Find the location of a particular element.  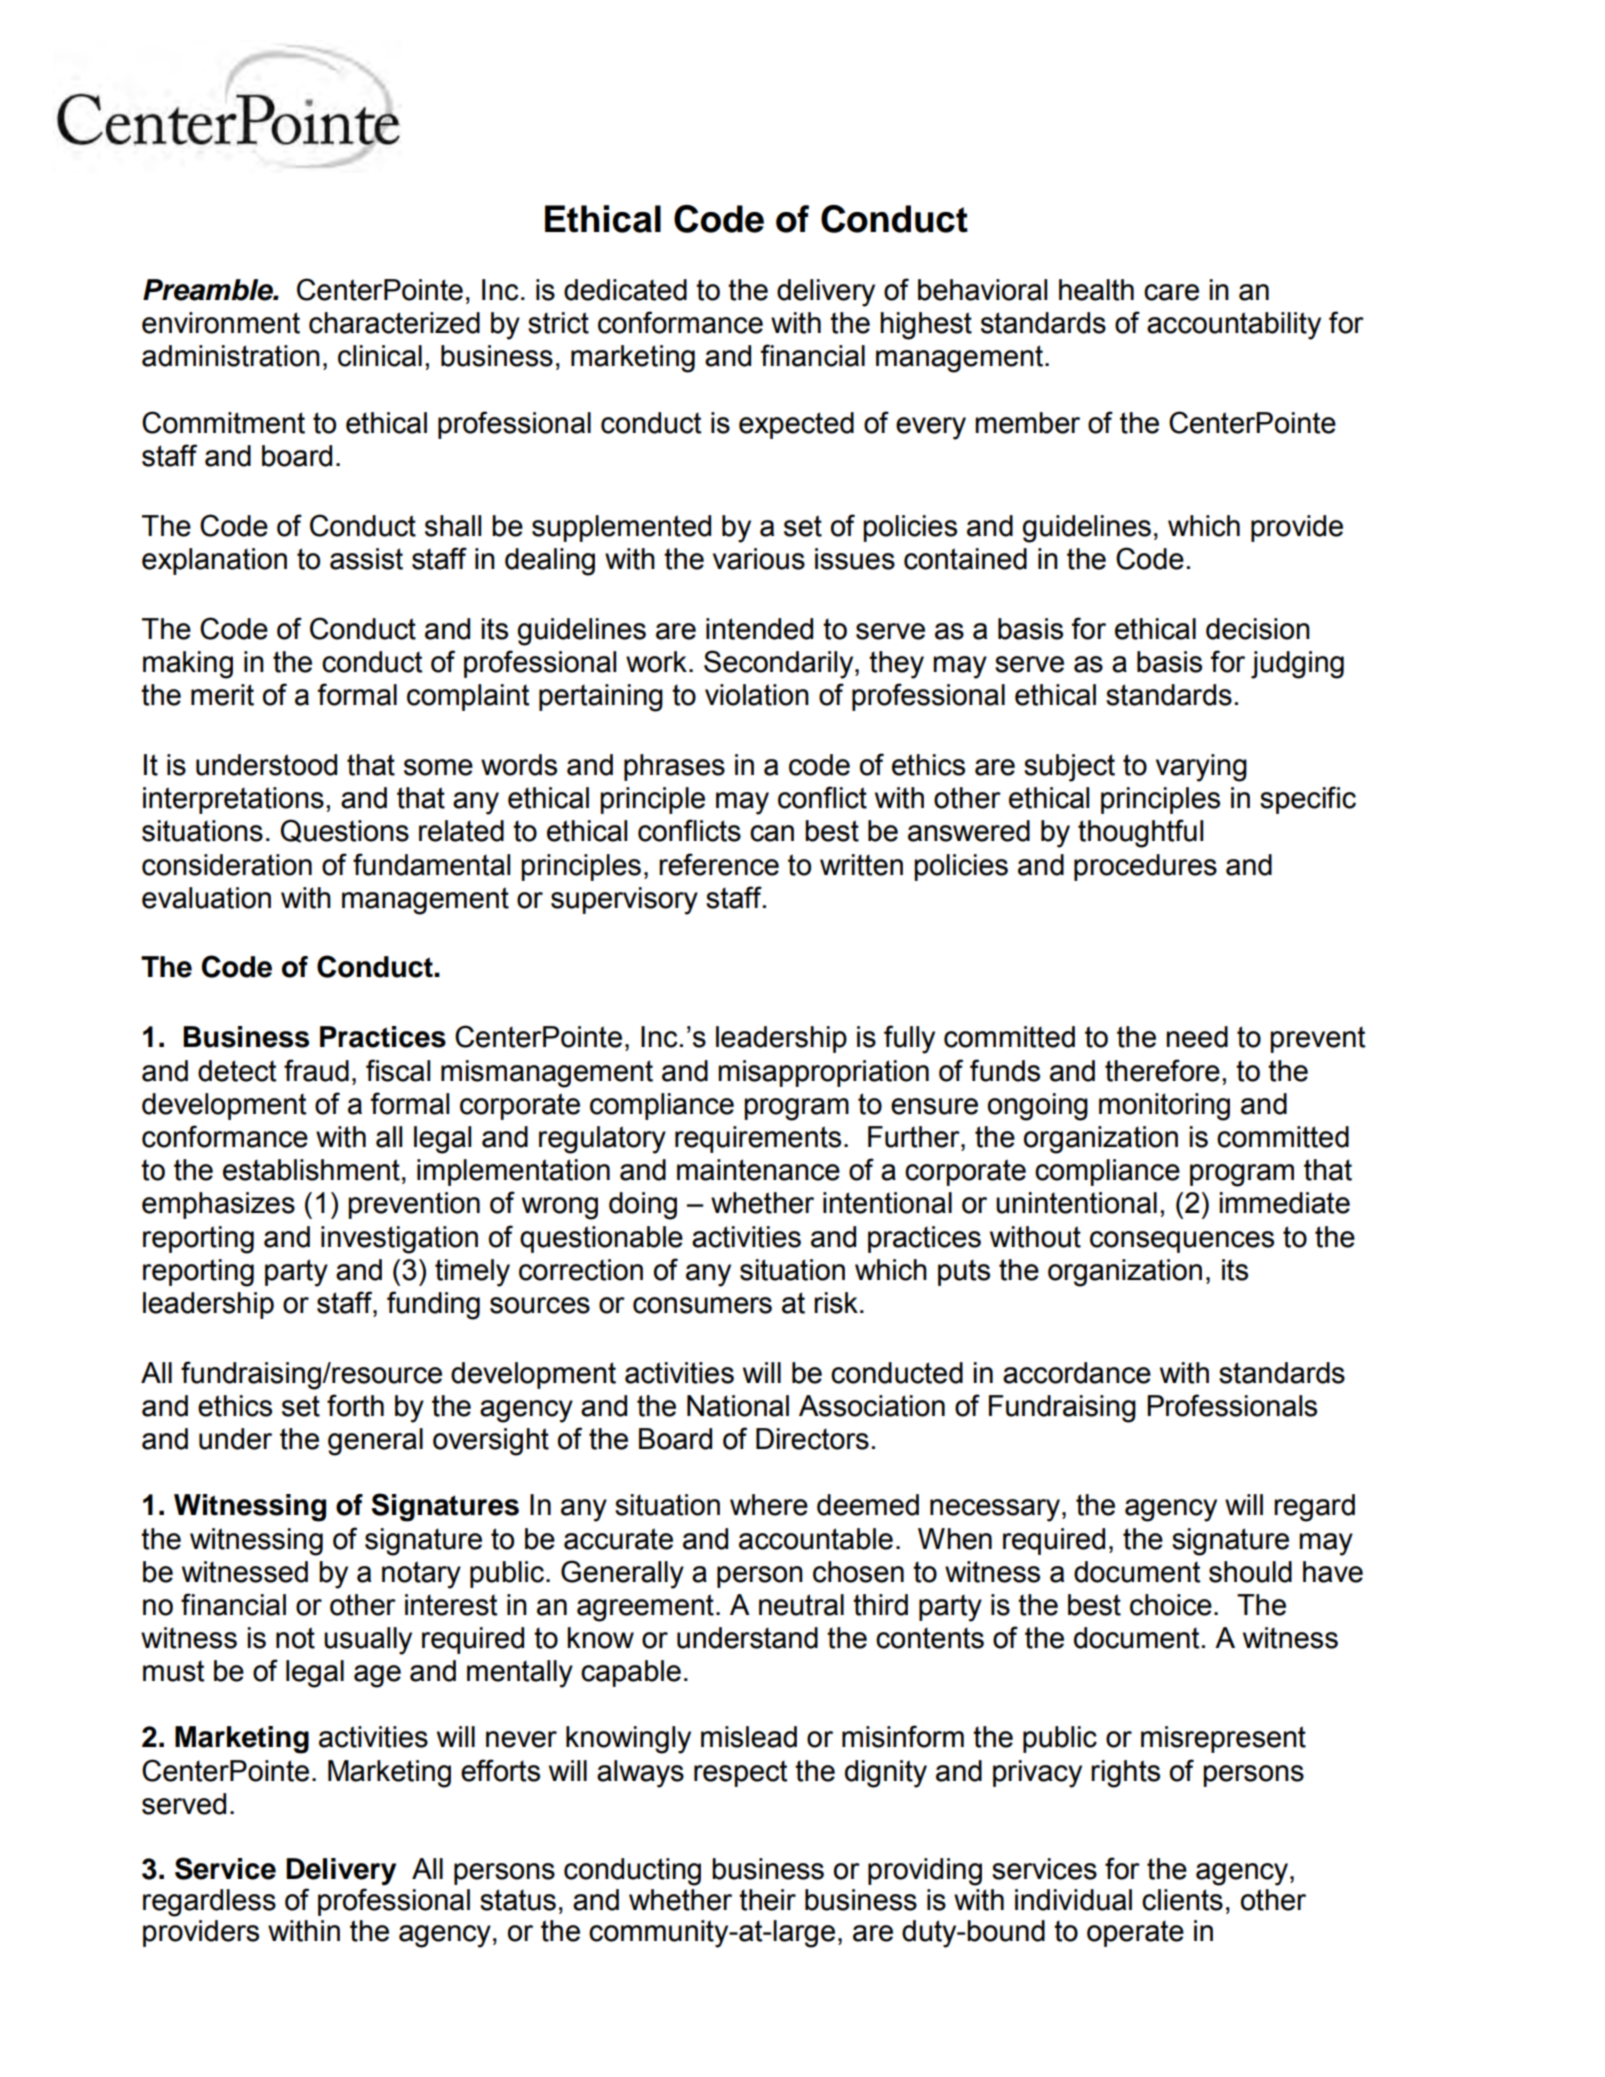

their is located at coordinates (767, 1900).
